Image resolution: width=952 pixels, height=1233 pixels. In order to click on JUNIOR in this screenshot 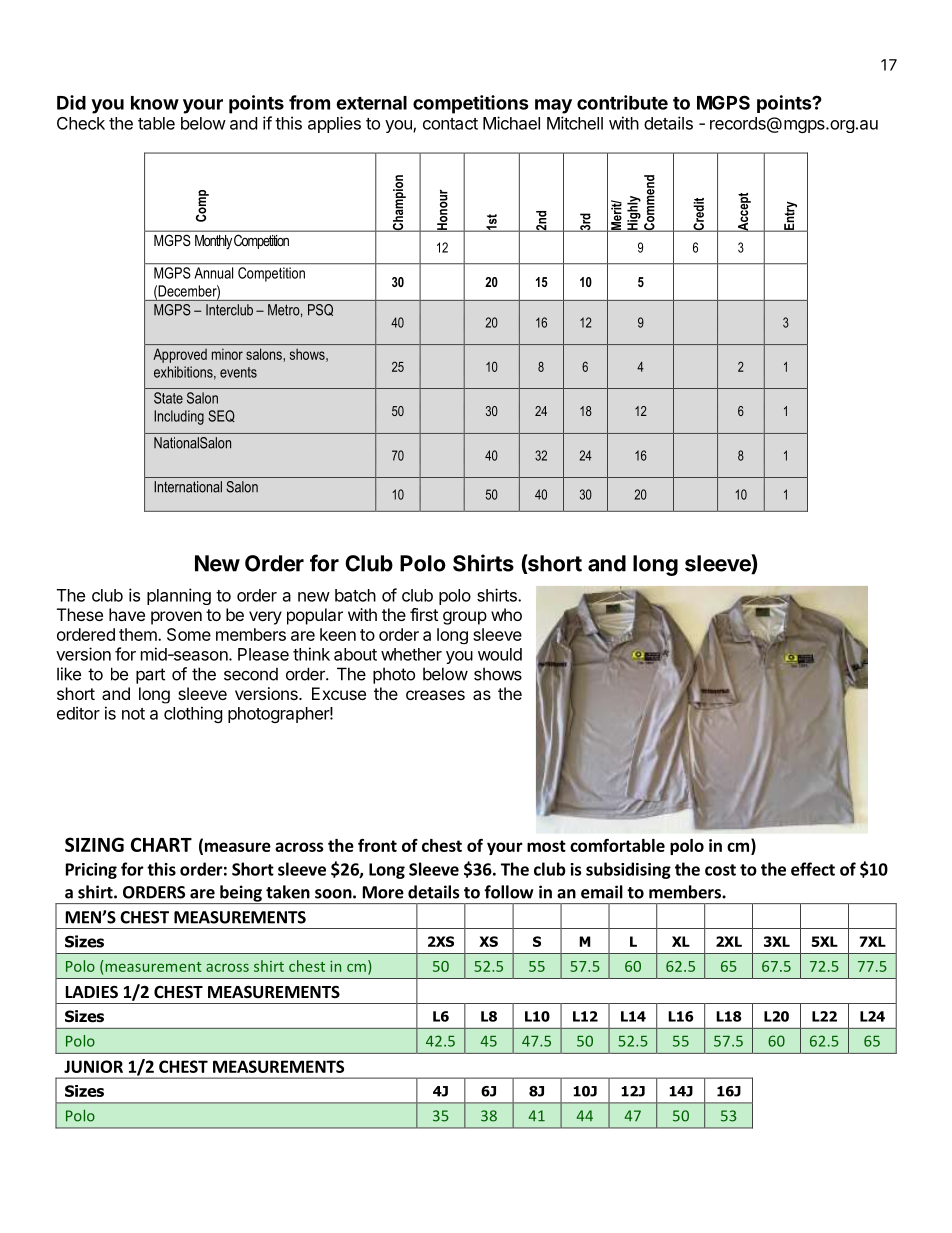, I will do `click(93, 1066)`.
